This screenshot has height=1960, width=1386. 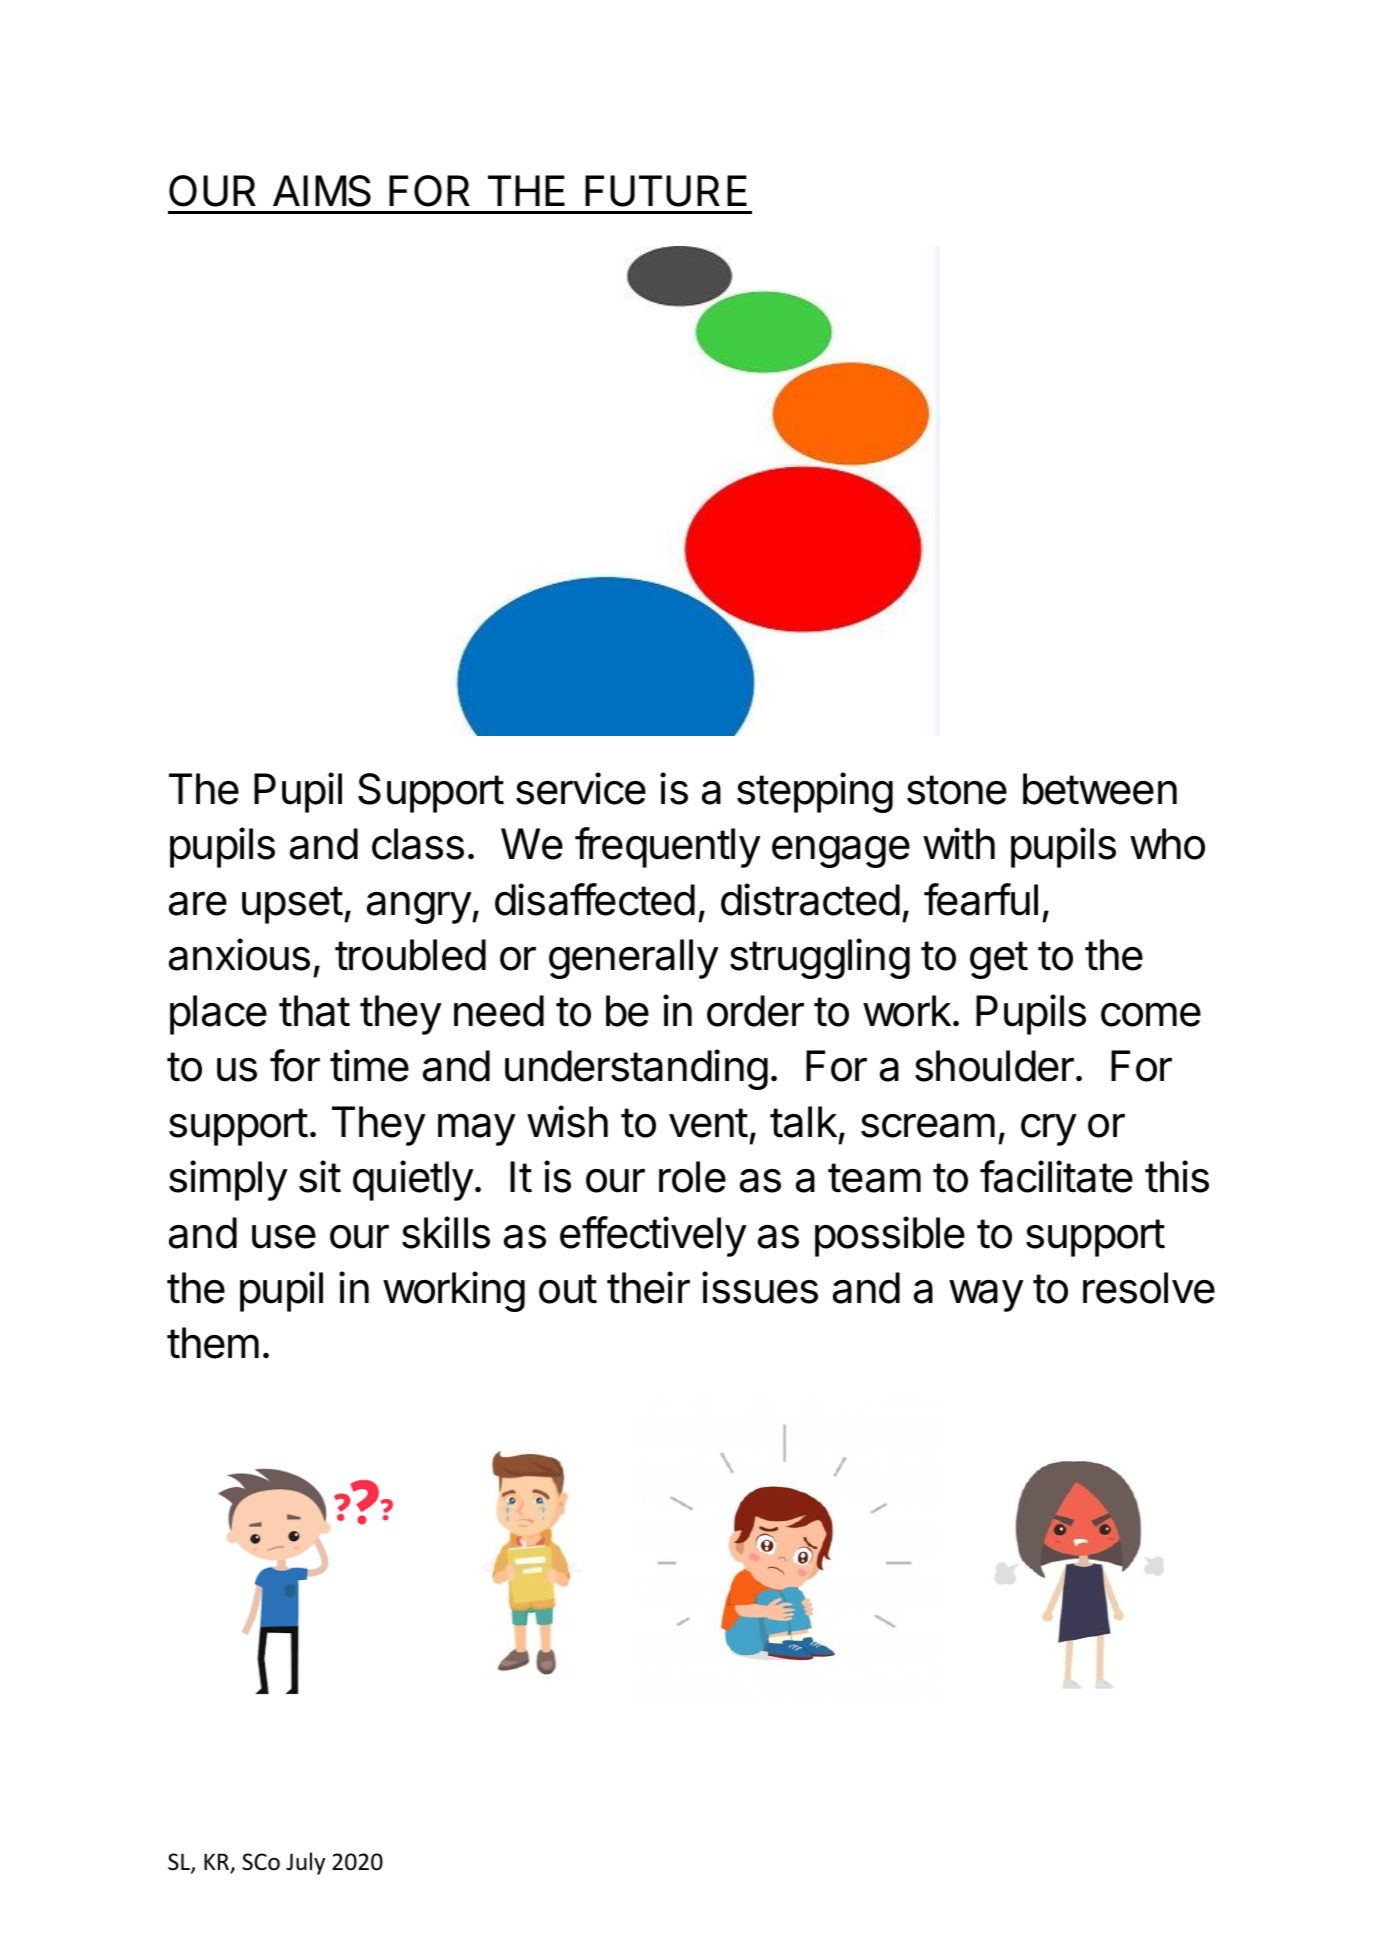 I want to click on between, so click(x=1100, y=789).
